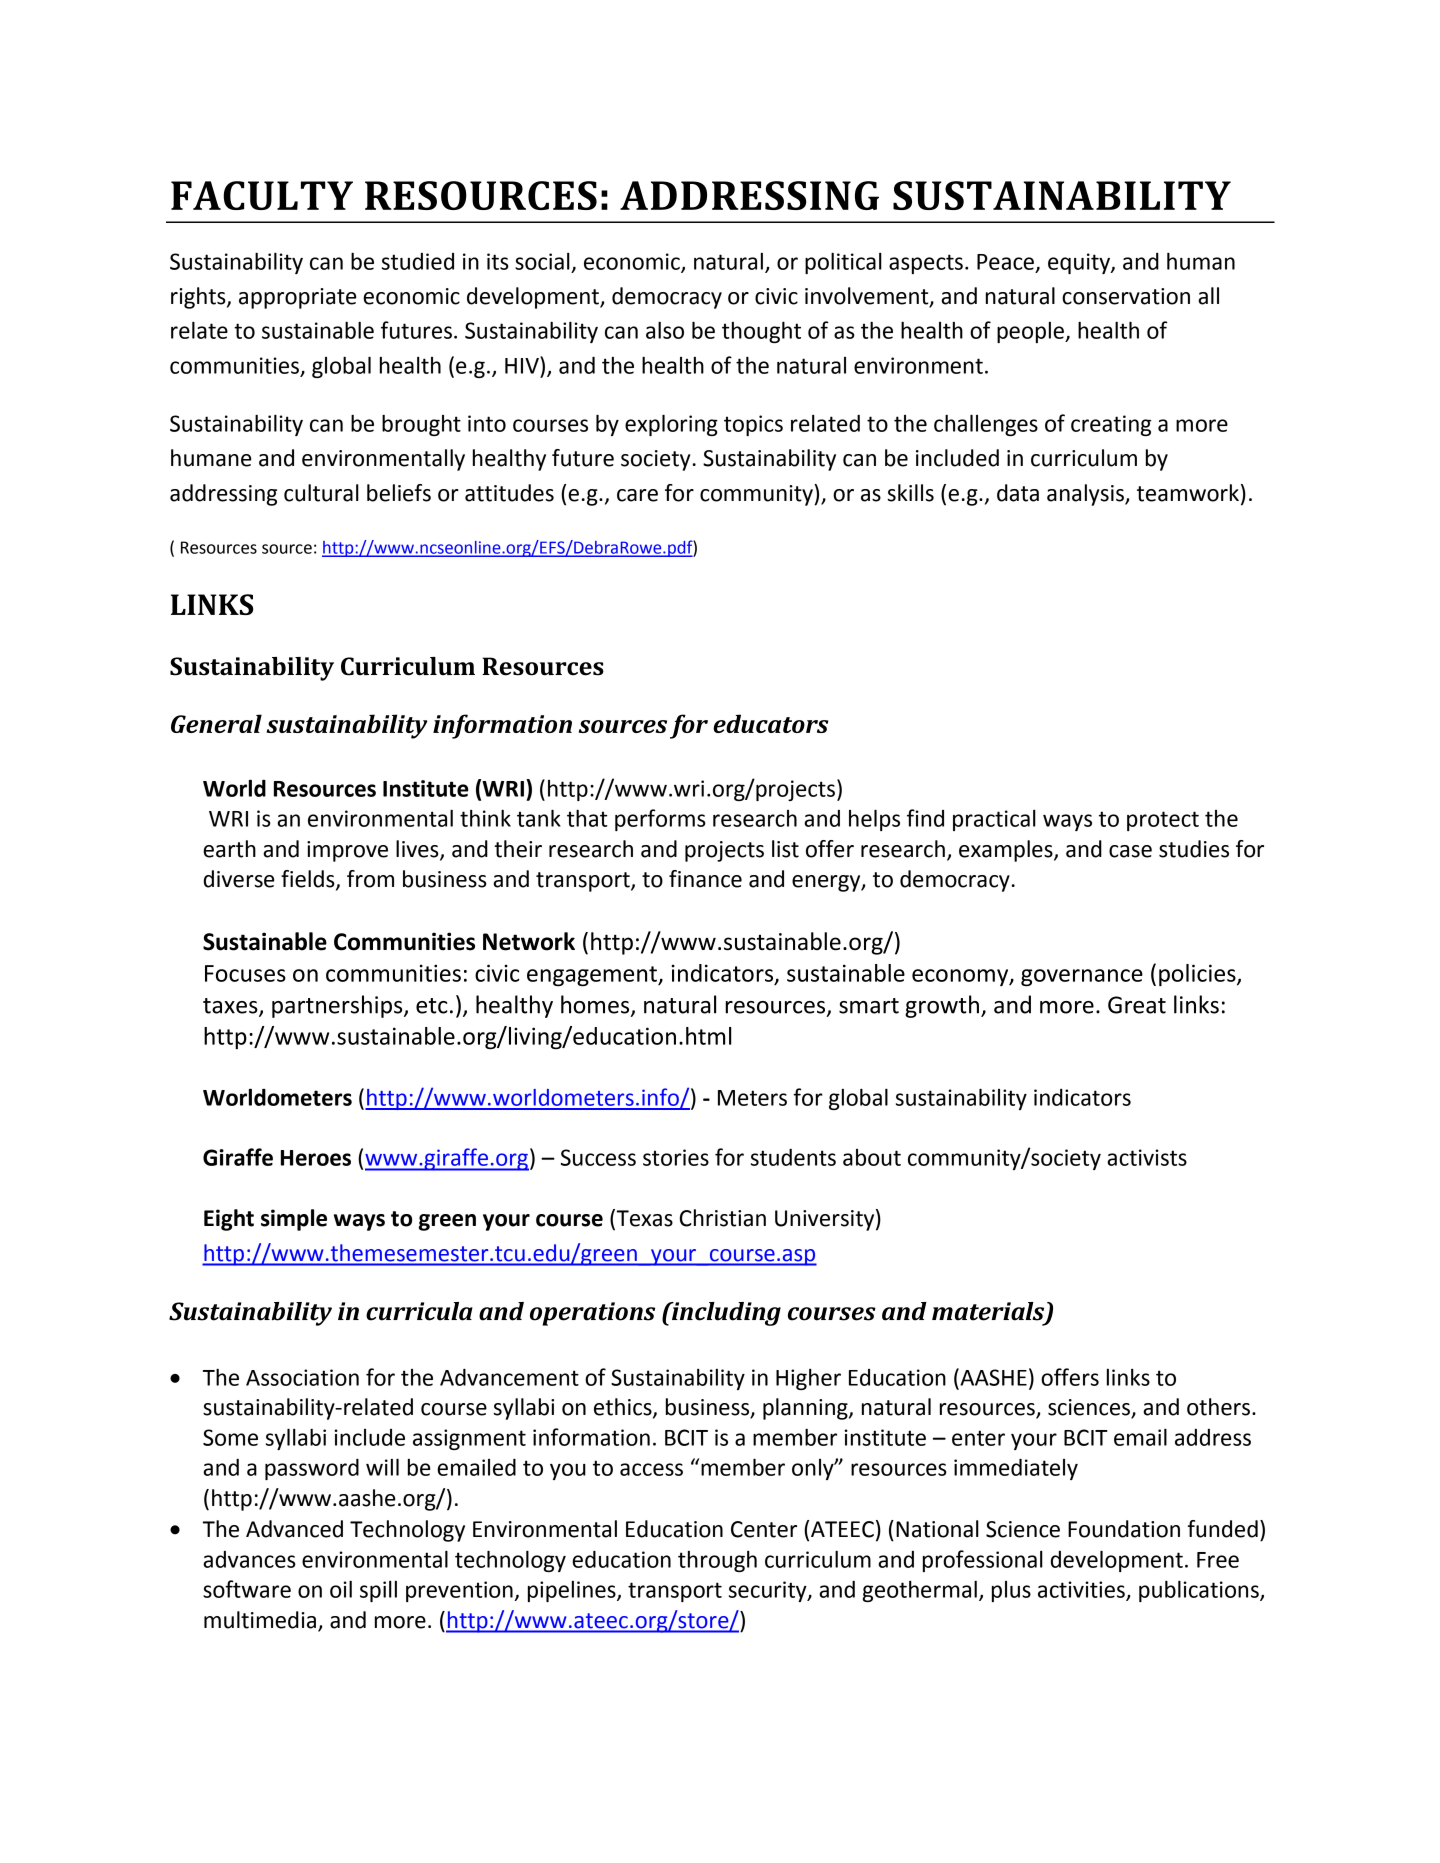 This screenshot has height=1863, width=1440. What do you see at coordinates (216, 723) in the screenshot?
I see `General` at bounding box center [216, 723].
